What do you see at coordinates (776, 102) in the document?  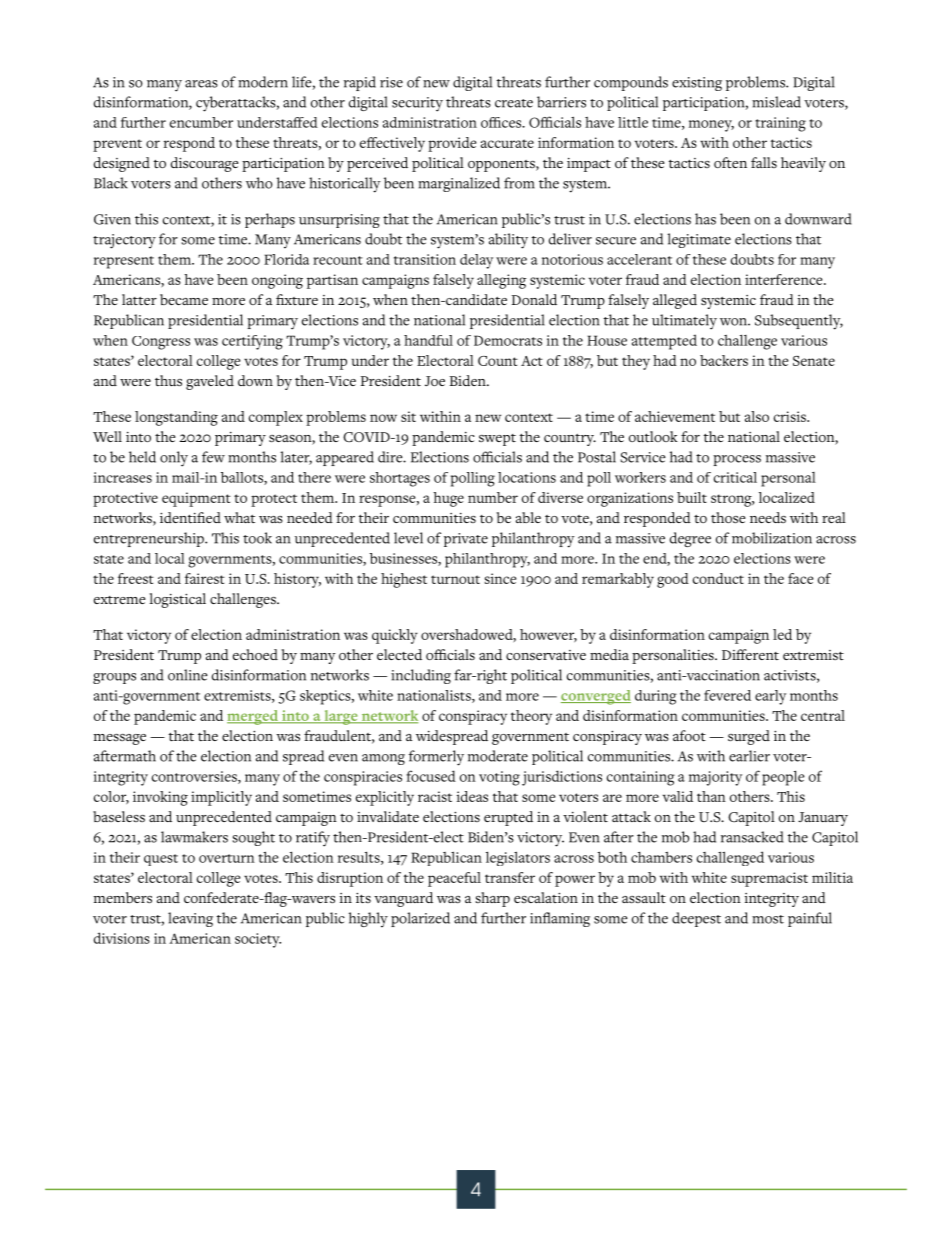 I see `mislead` at bounding box center [776, 102].
